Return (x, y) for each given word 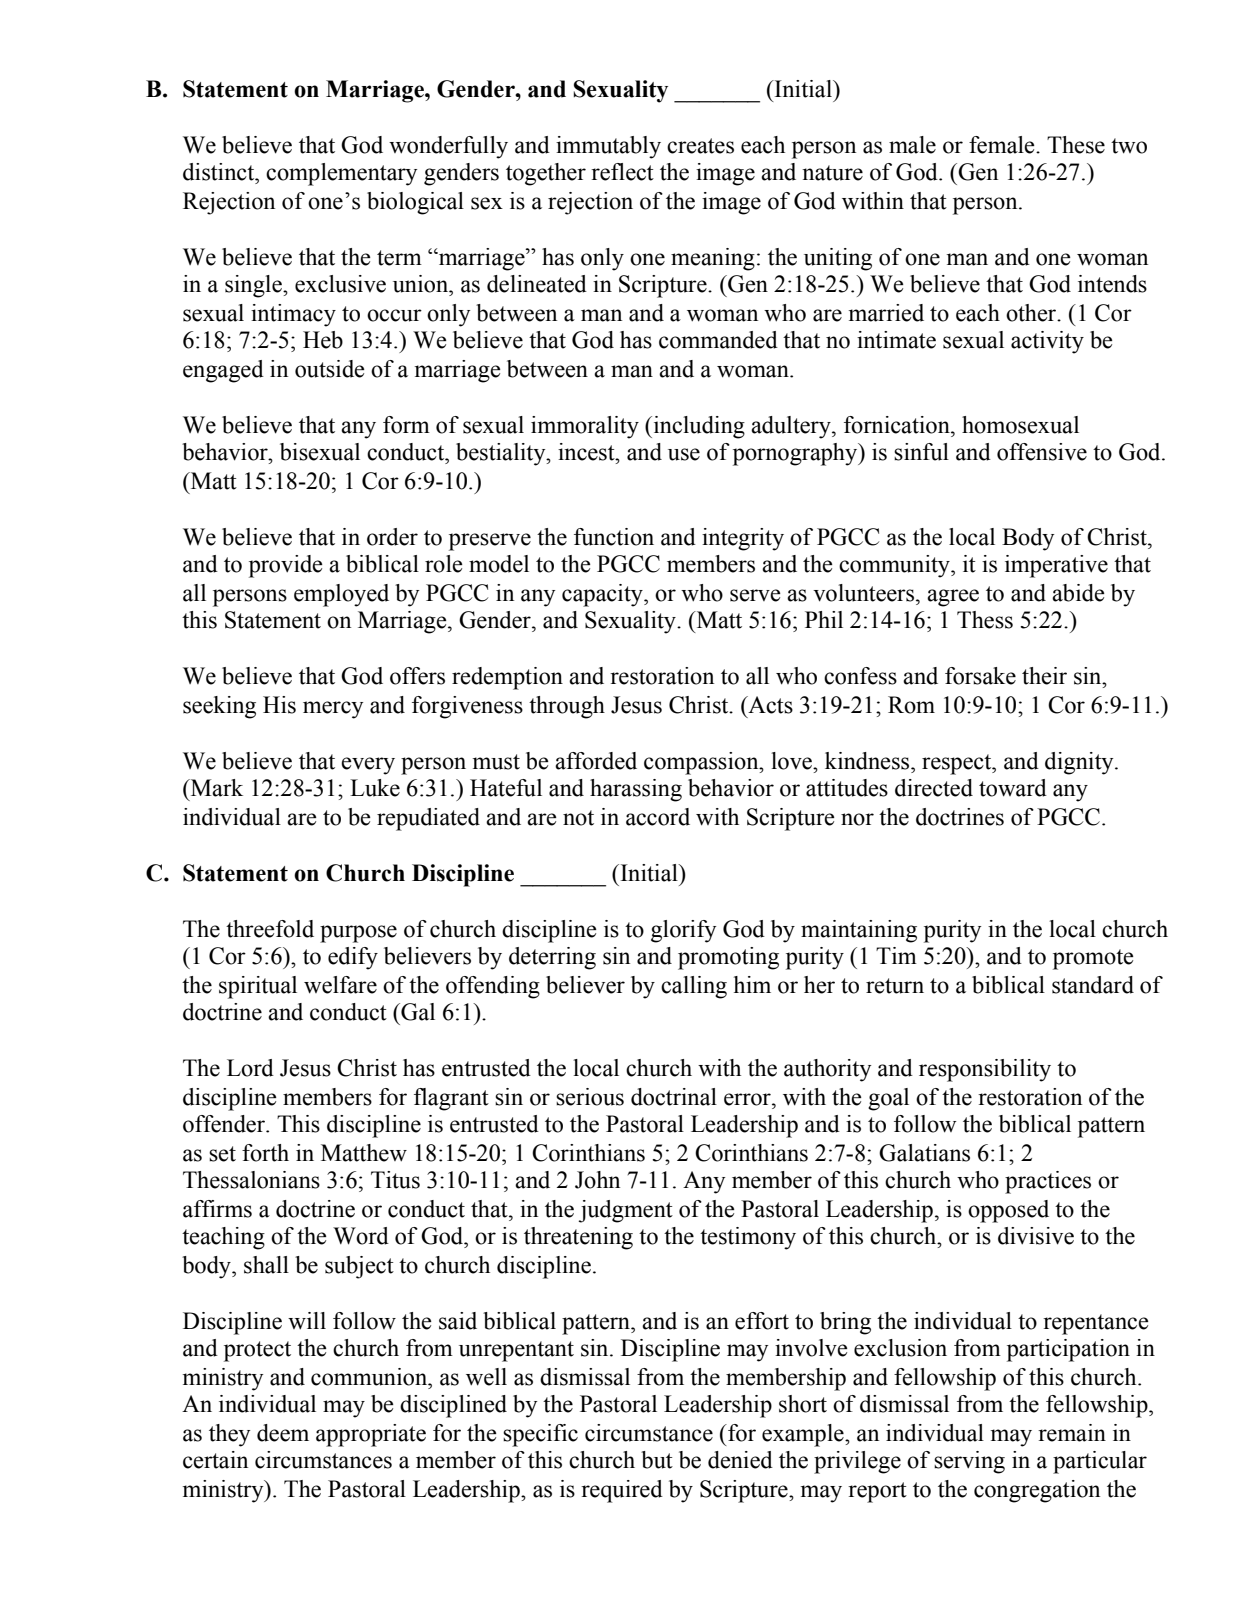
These (1076, 145)
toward (1013, 788)
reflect (622, 172)
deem (283, 1433)
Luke (375, 788)
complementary (341, 174)
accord (658, 817)
